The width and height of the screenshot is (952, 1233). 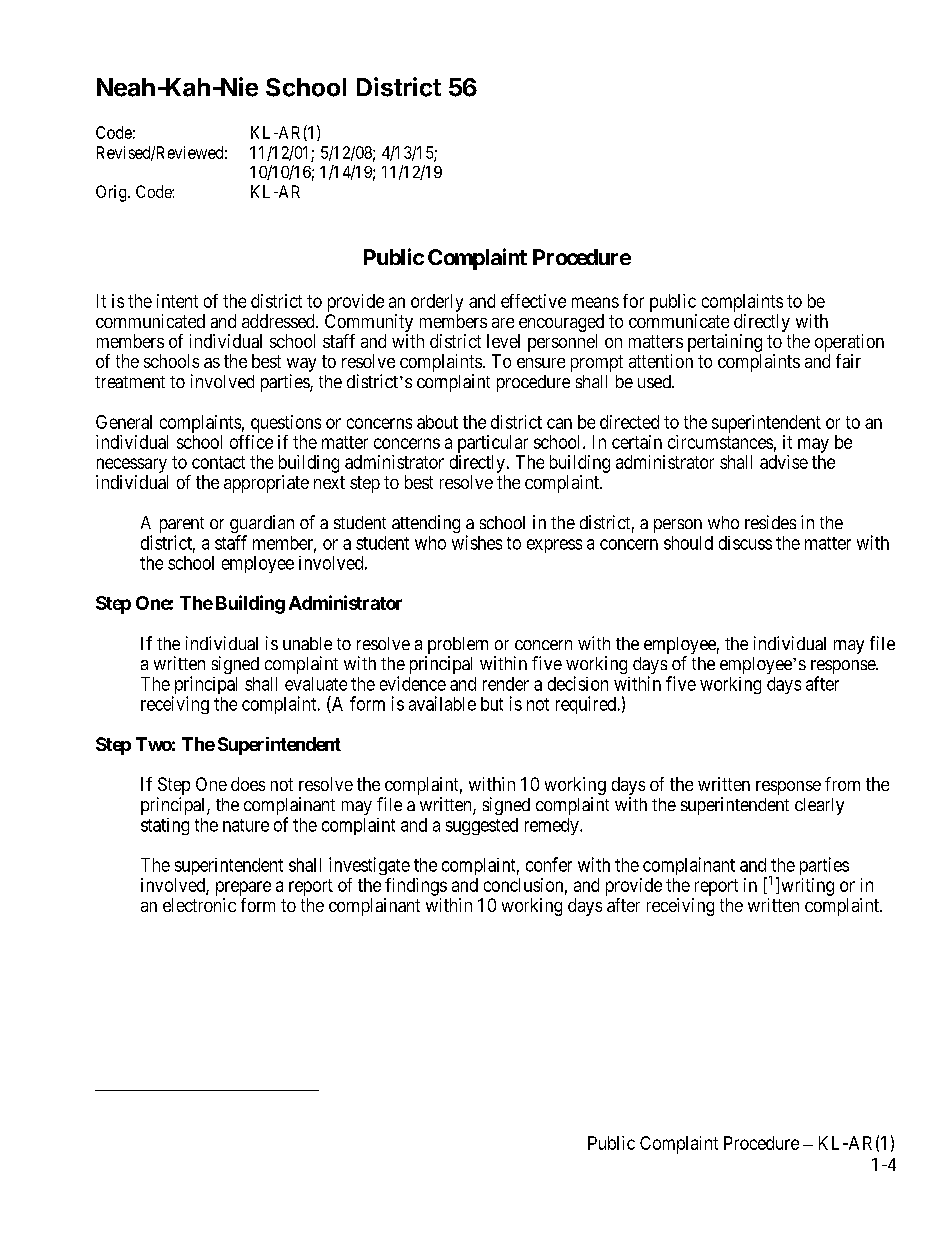 I want to click on does, so click(x=248, y=784).
